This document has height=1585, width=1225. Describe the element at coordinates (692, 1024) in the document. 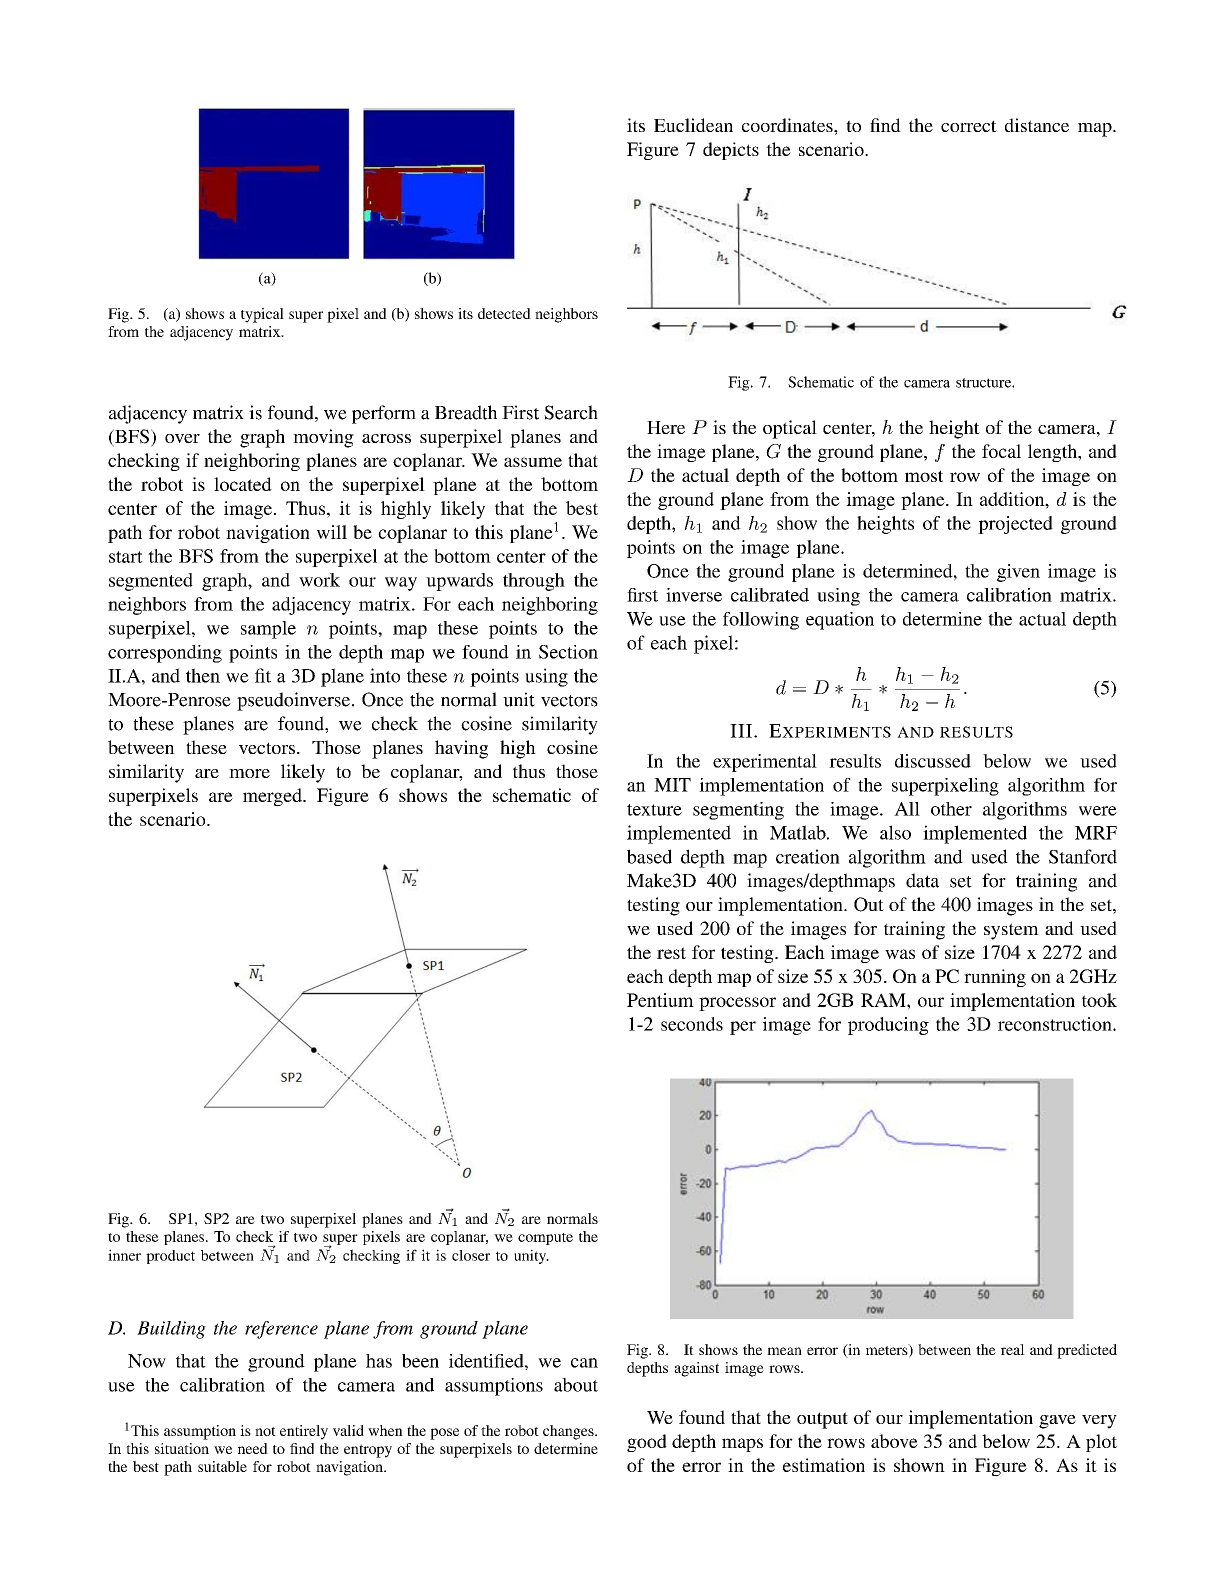

I see `seconds` at that location.
